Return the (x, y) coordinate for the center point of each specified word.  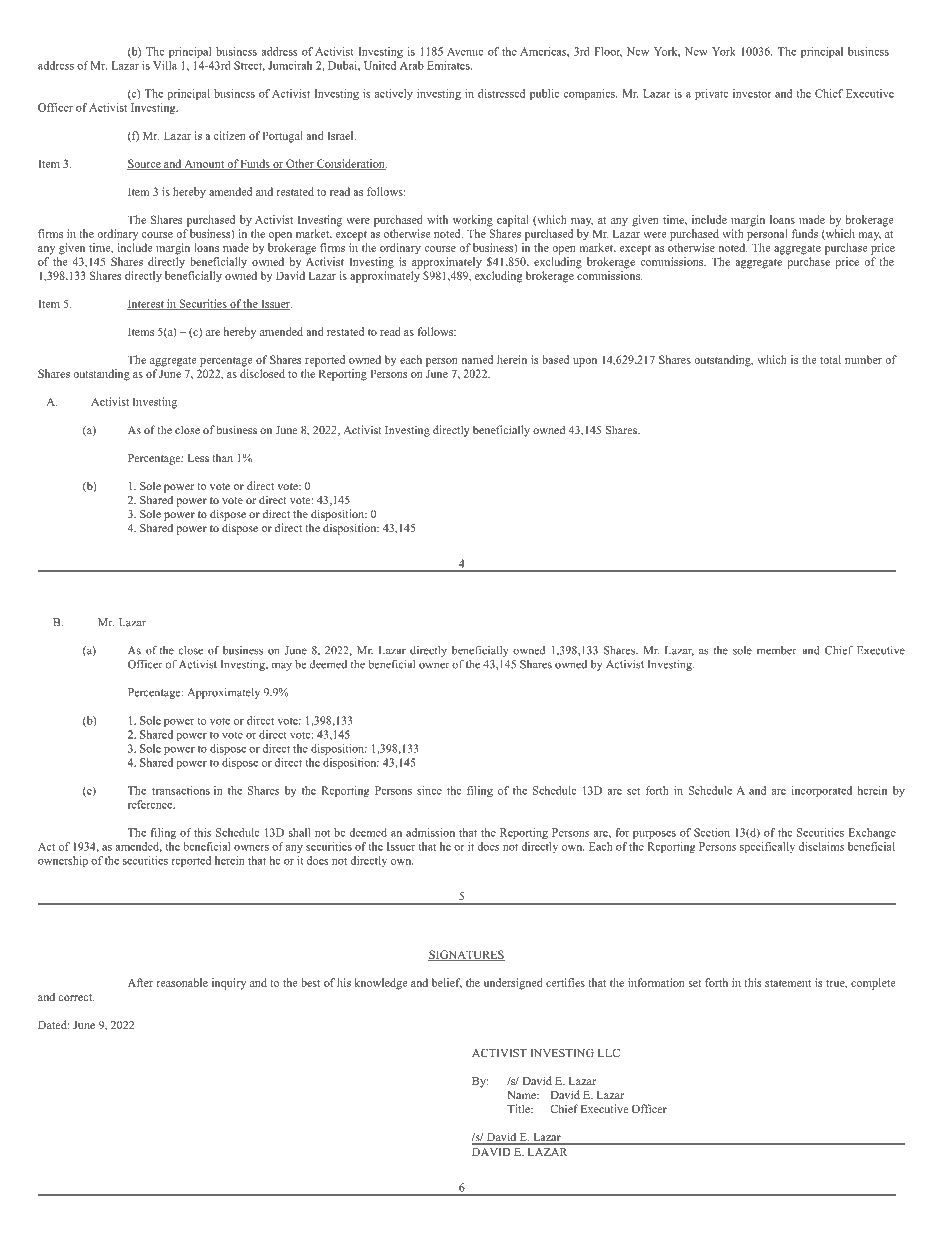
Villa (165, 65)
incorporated (822, 791)
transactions (181, 790)
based (555, 359)
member (777, 650)
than (222, 458)
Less (198, 458)
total (830, 359)
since (429, 790)
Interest (146, 304)
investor (752, 93)
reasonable (182, 982)
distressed (501, 93)
